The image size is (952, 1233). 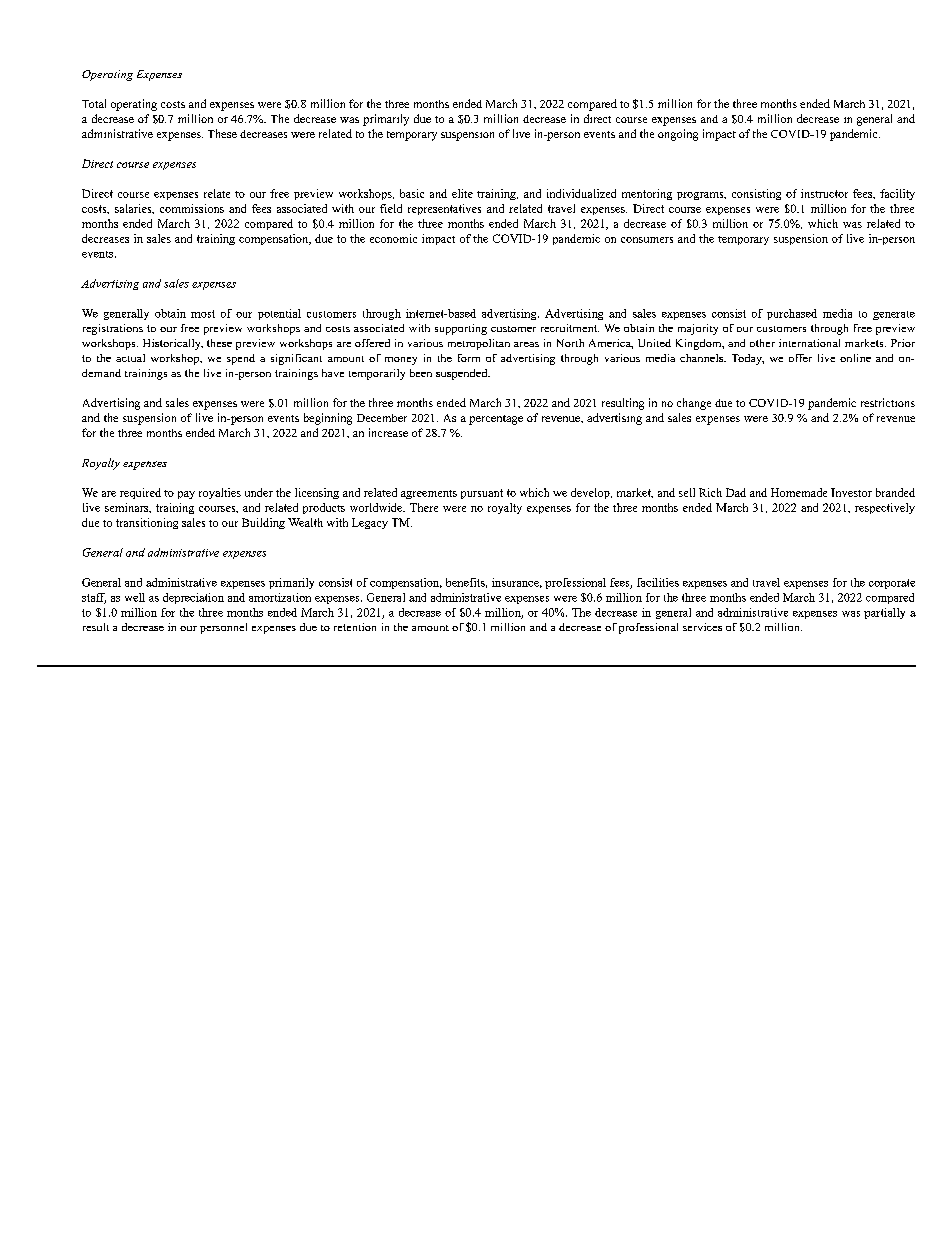 What do you see at coordinates (130, 358) in the page?
I see `actual` at bounding box center [130, 358].
